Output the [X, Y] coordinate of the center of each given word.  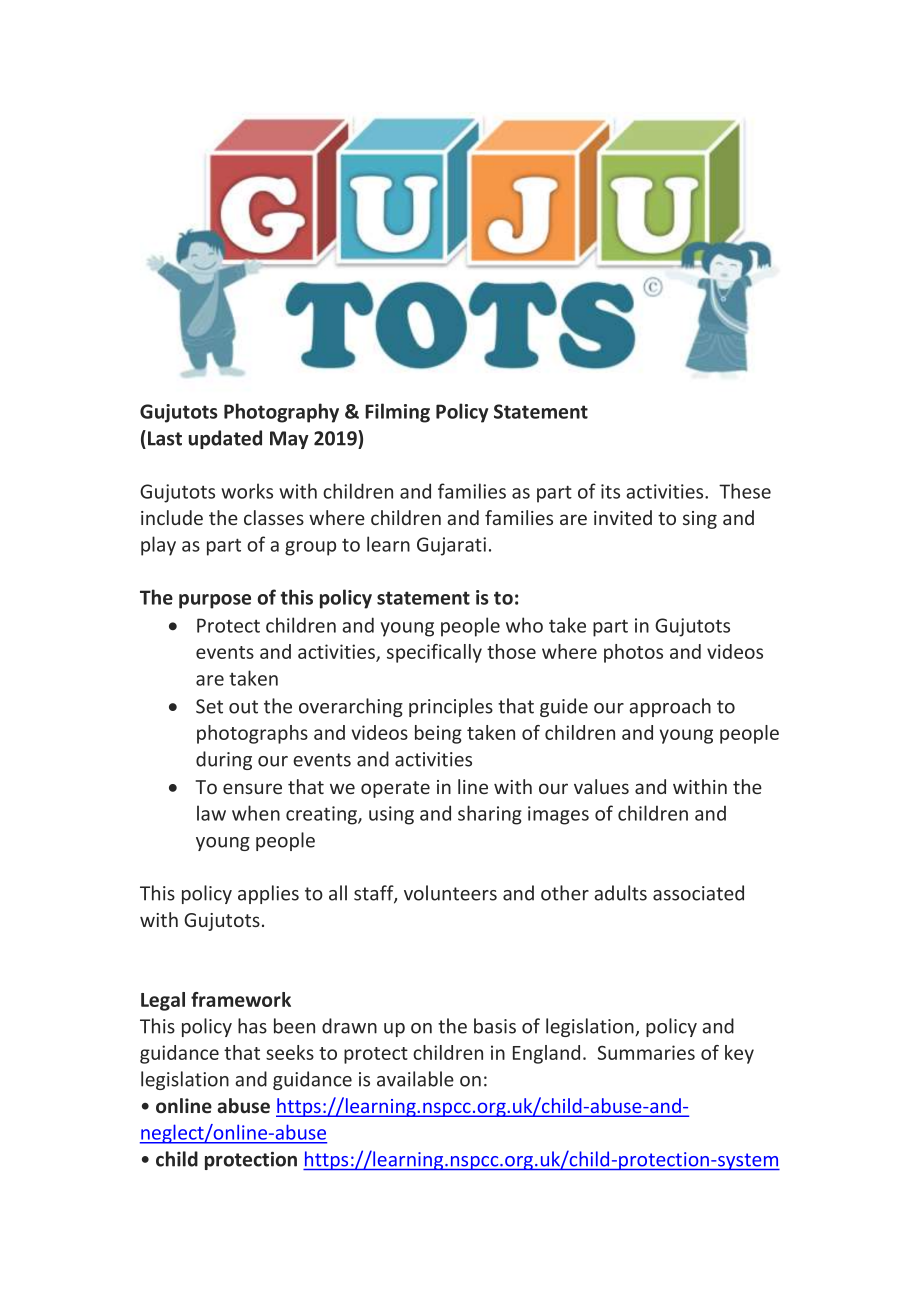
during [224, 760]
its [610, 491]
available [415, 1079]
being [438, 734]
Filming [397, 413]
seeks [290, 1052]
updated [225, 439]
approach [670, 707]
